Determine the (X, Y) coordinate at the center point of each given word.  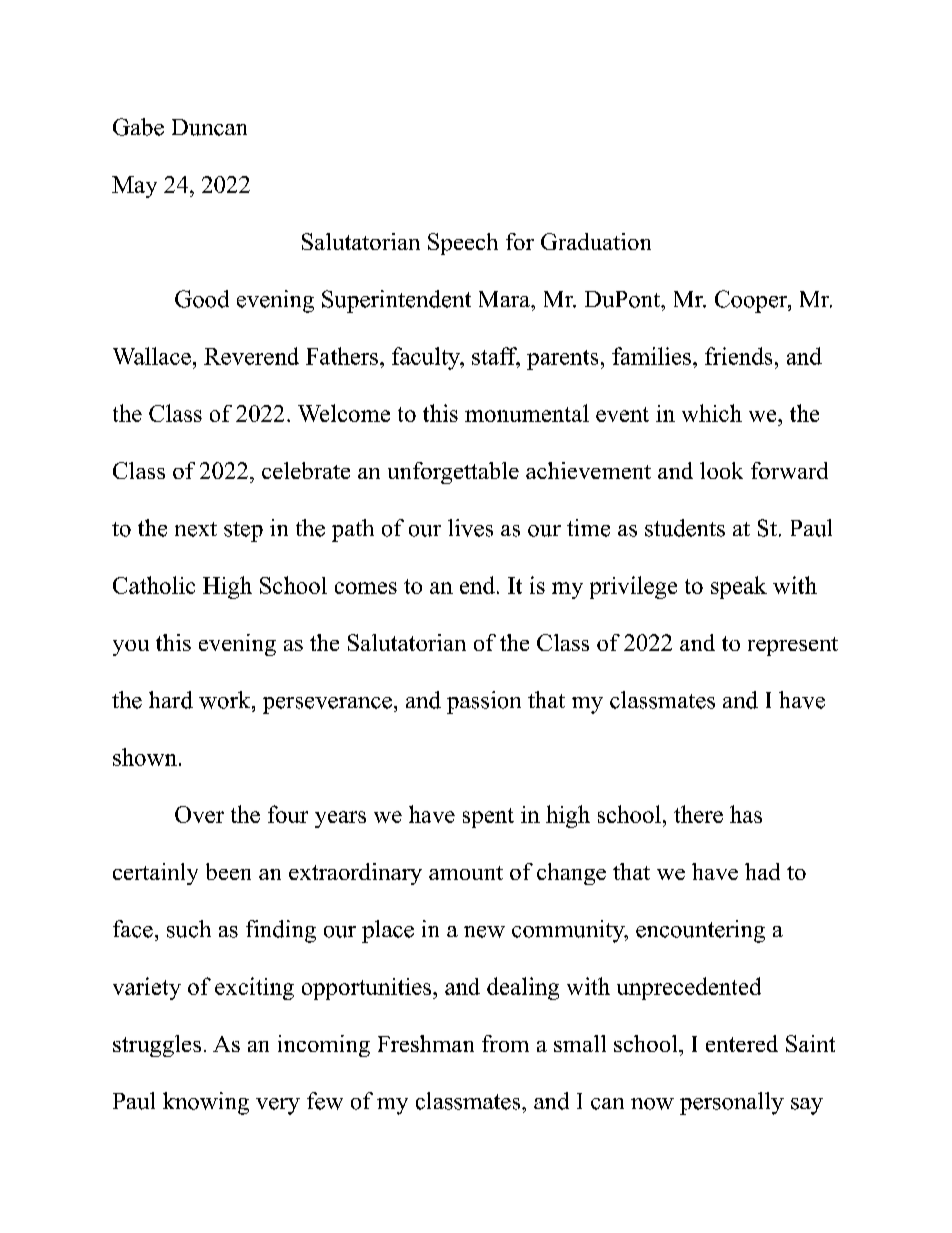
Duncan (209, 127)
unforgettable (453, 473)
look (721, 470)
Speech (463, 244)
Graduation (596, 241)
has (746, 814)
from (505, 1043)
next (196, 529)
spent (488, 818)
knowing (206, 1103)
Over (199, 814)
